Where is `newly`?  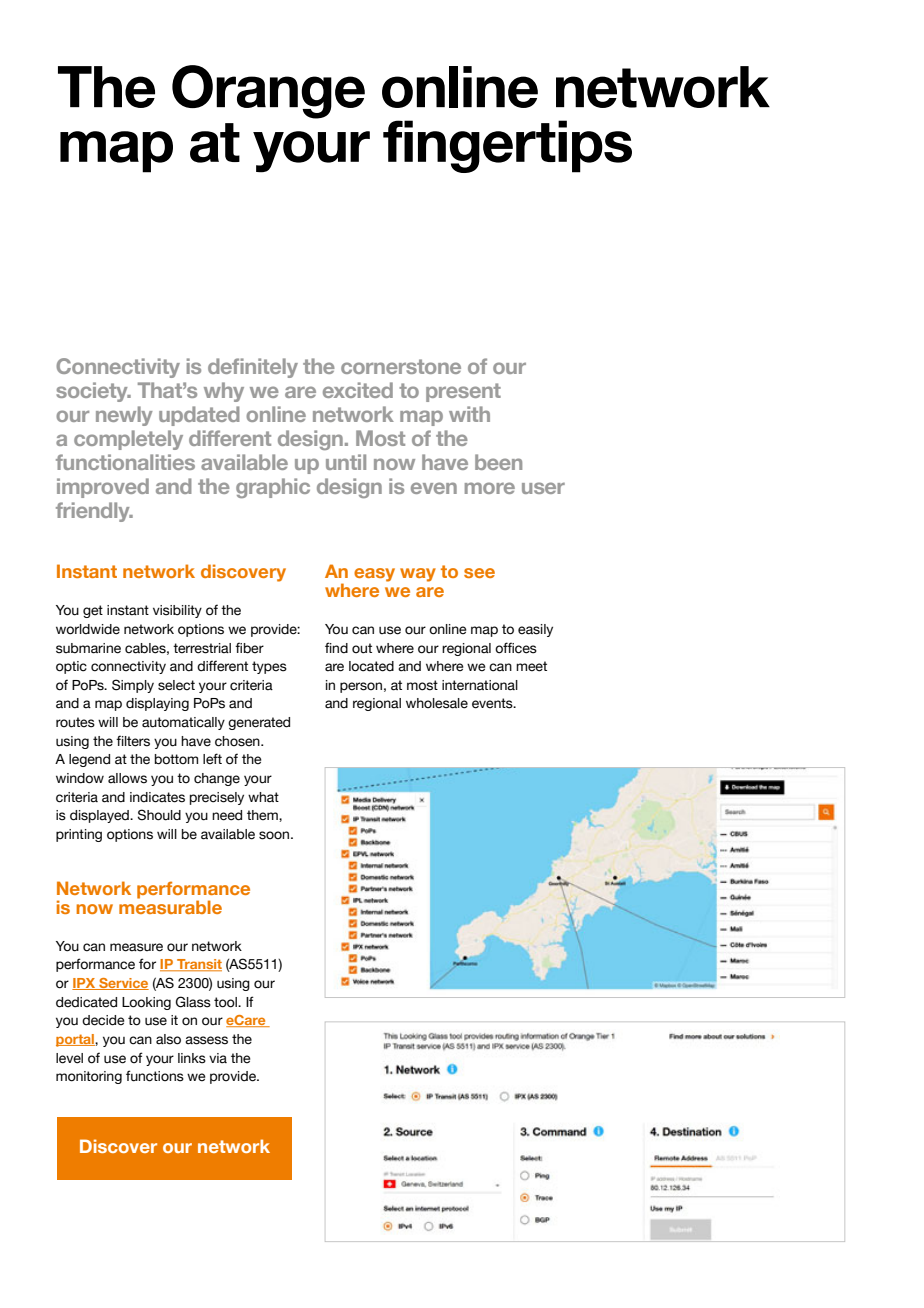 newly is located at coordinates (124, 416).
